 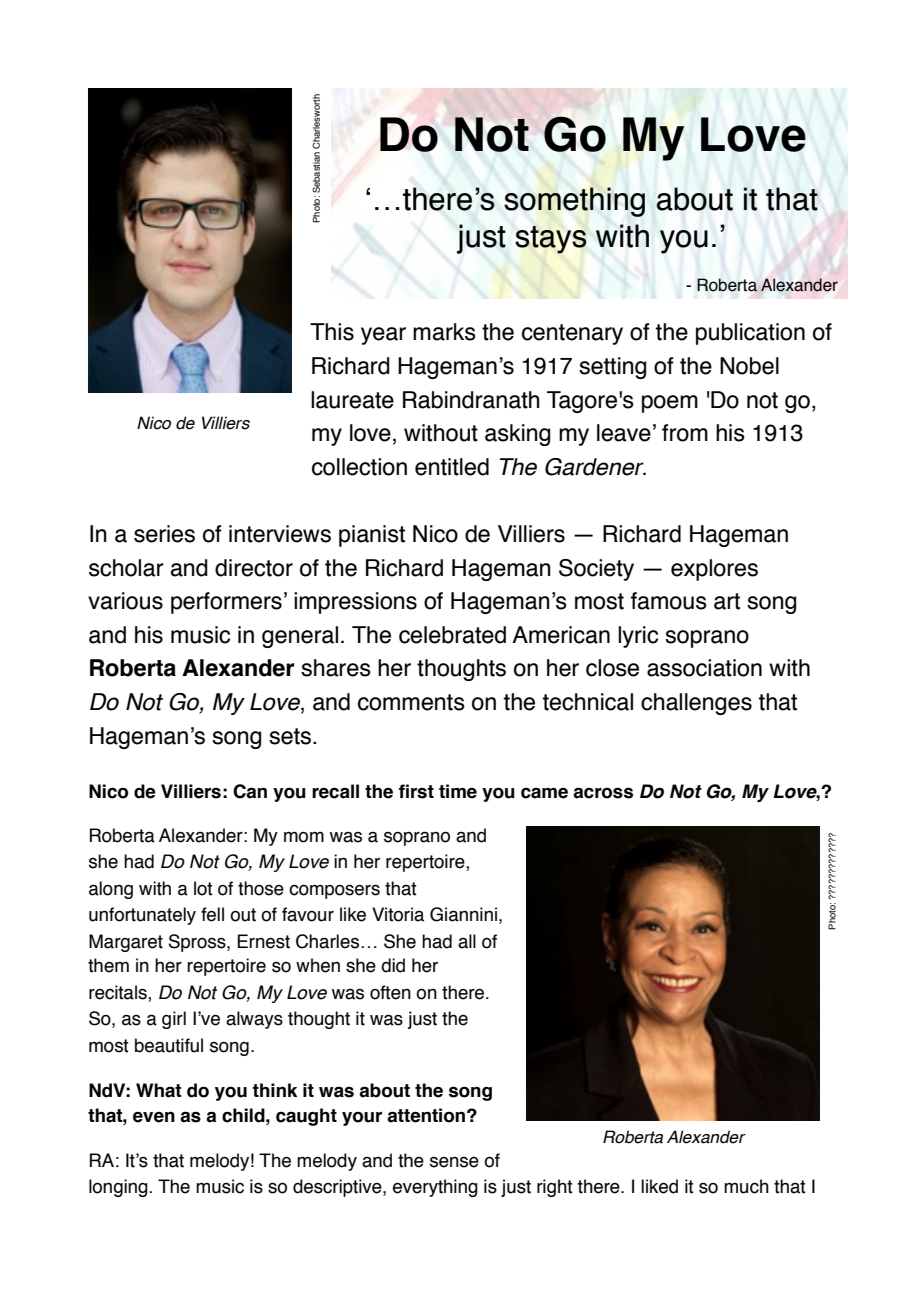 What do you see at coordinates (332, 332) in the image?
I see `This` at bounding box center [332, 332].
